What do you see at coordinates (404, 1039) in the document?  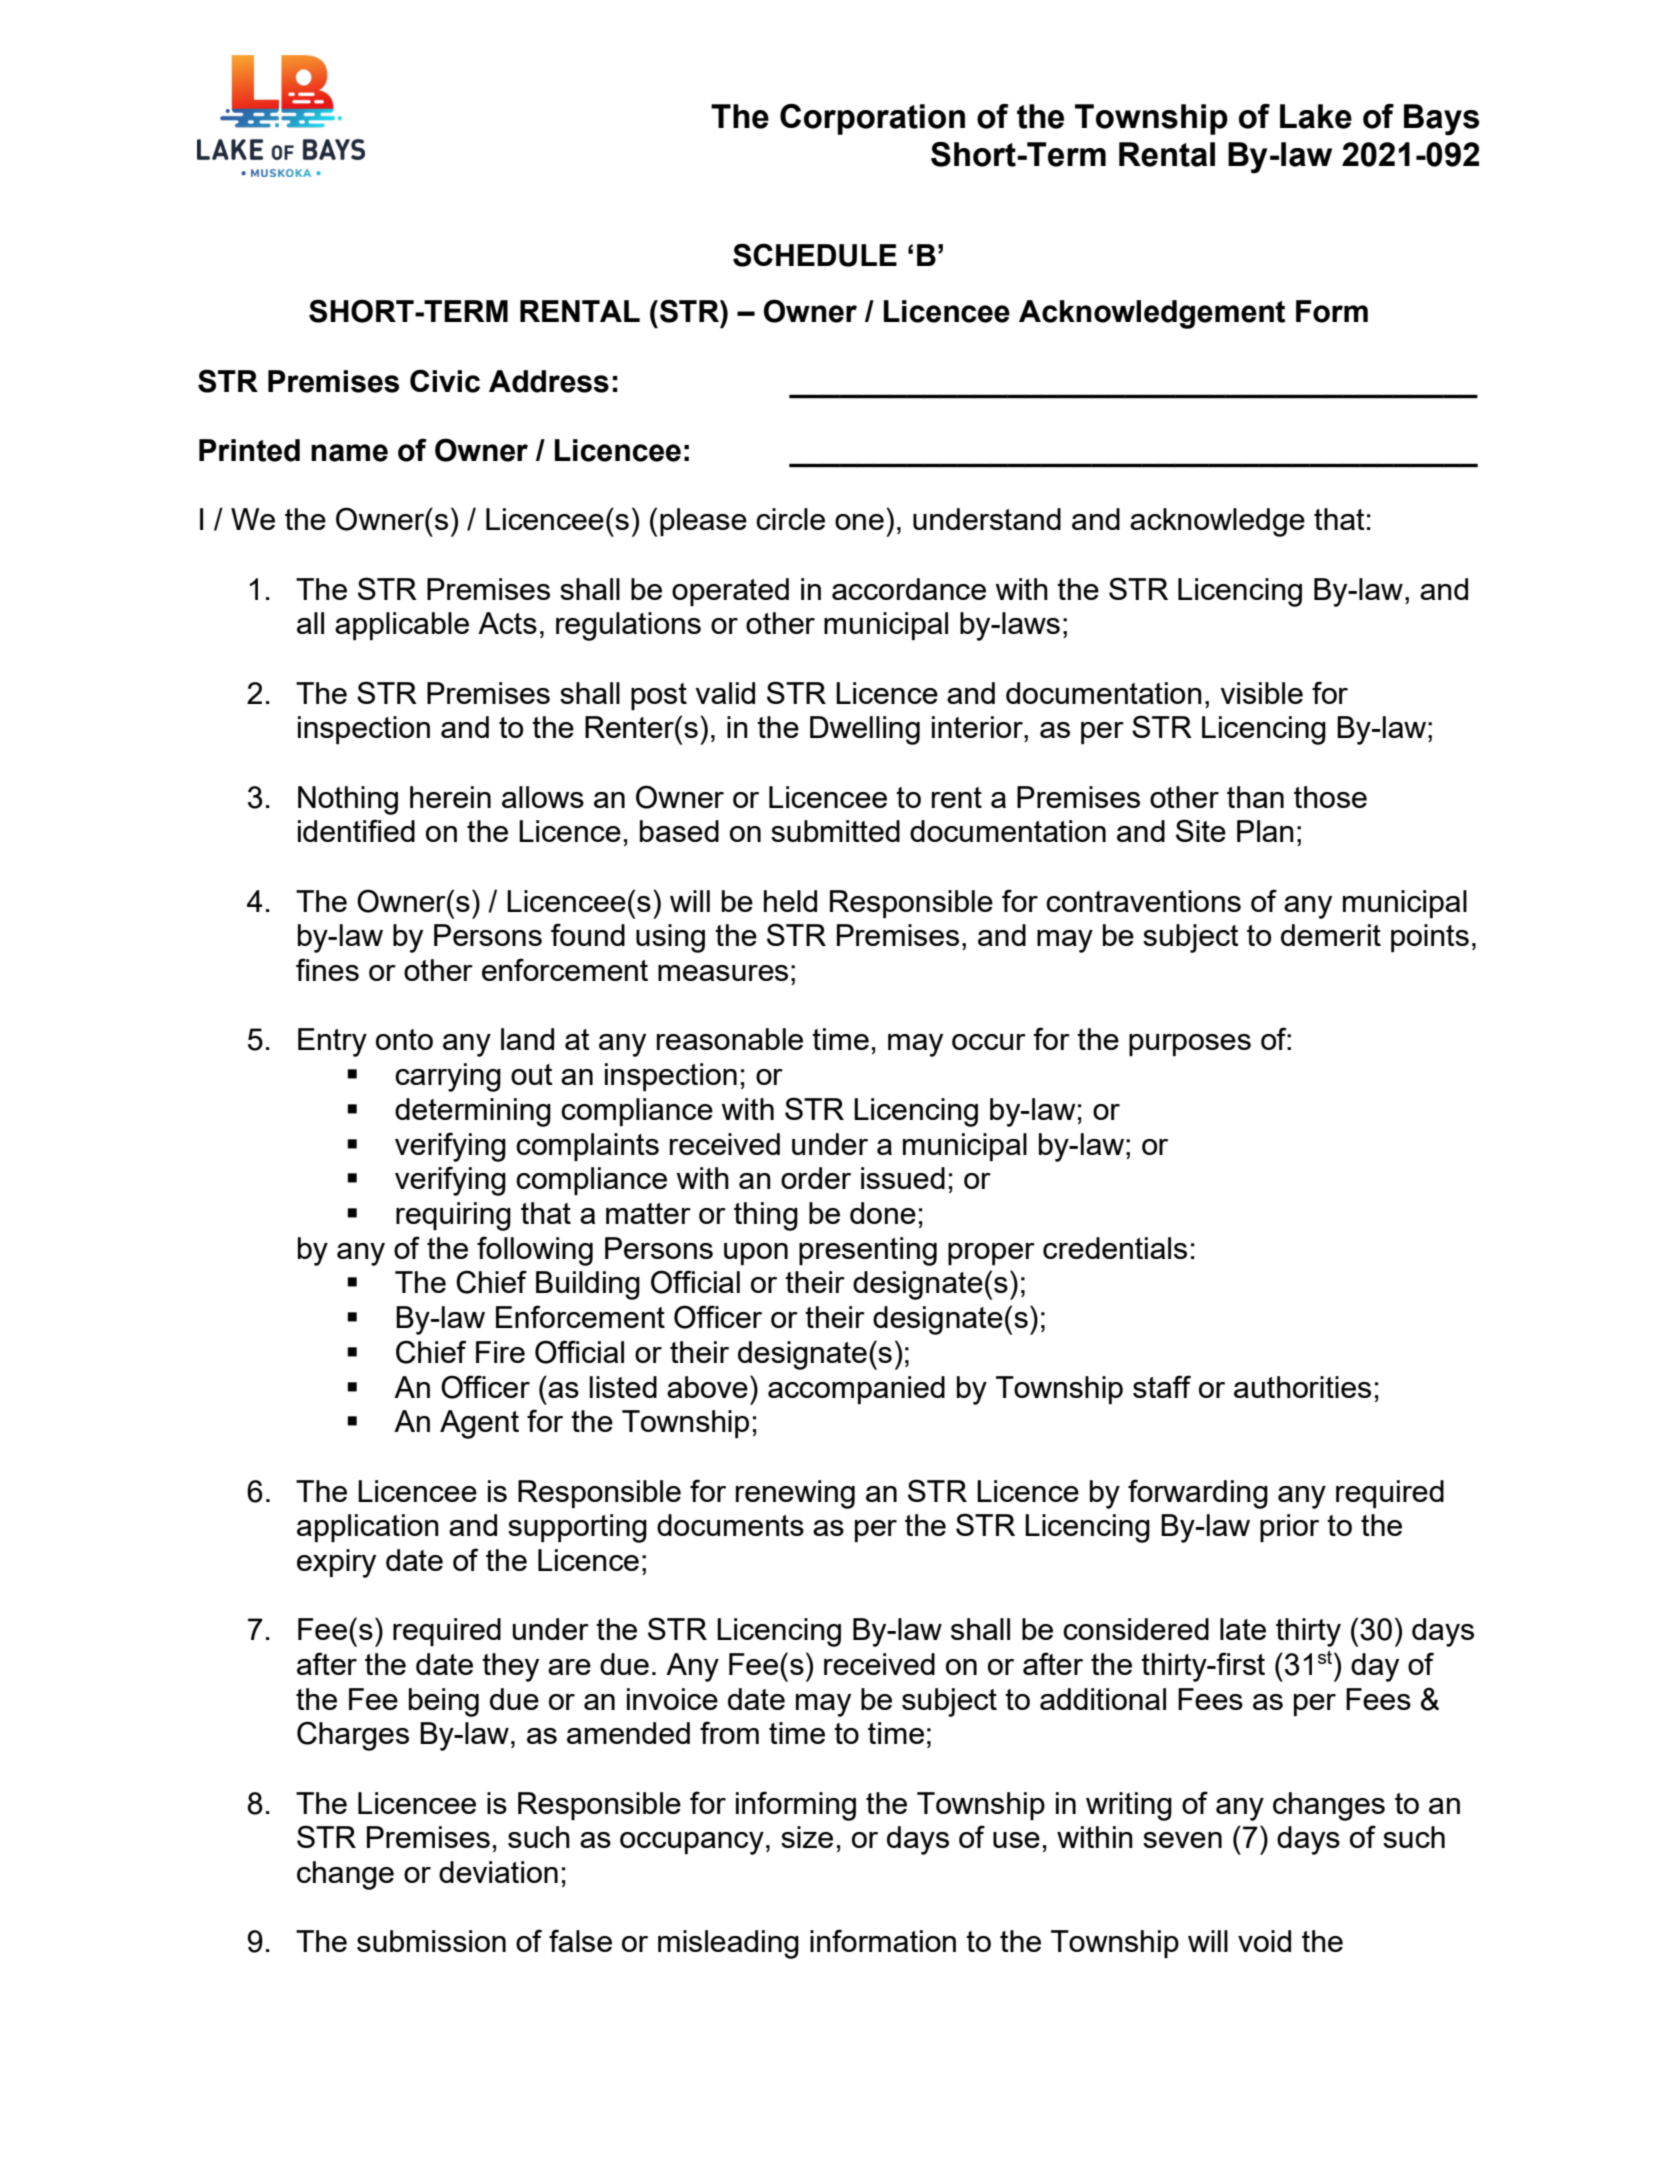 I see `onto` at bounding box center [404, 1039].
